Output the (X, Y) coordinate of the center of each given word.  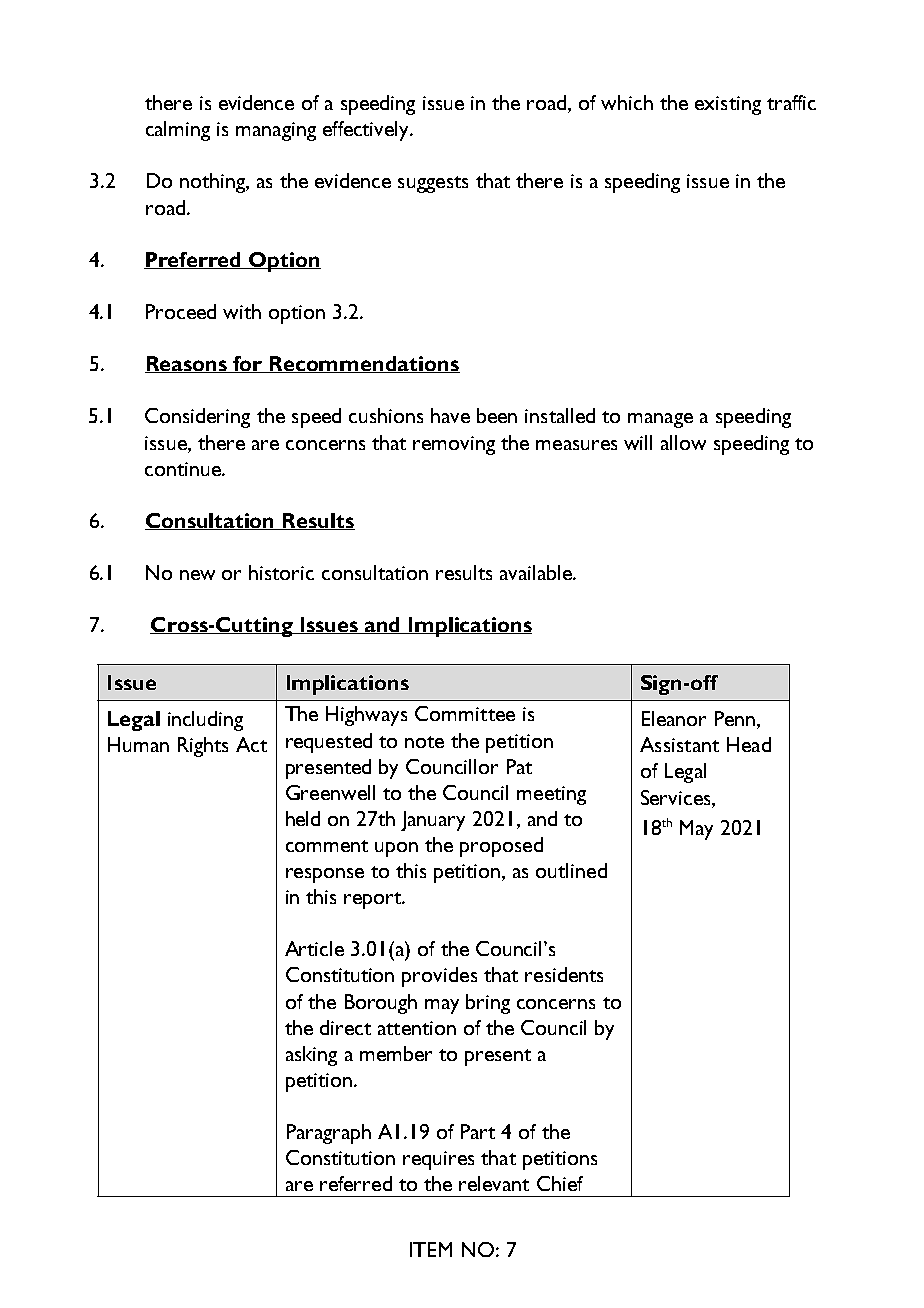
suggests (433, 184)
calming (178, 131)
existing (728, 105)
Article (314, 948)
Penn (735, 718)
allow (683, 442)
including (205, 721)
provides (439, 977)
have (450, 415)
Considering (197, 418)
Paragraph (329, 1134)
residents (564, 974)
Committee (465, 713)
